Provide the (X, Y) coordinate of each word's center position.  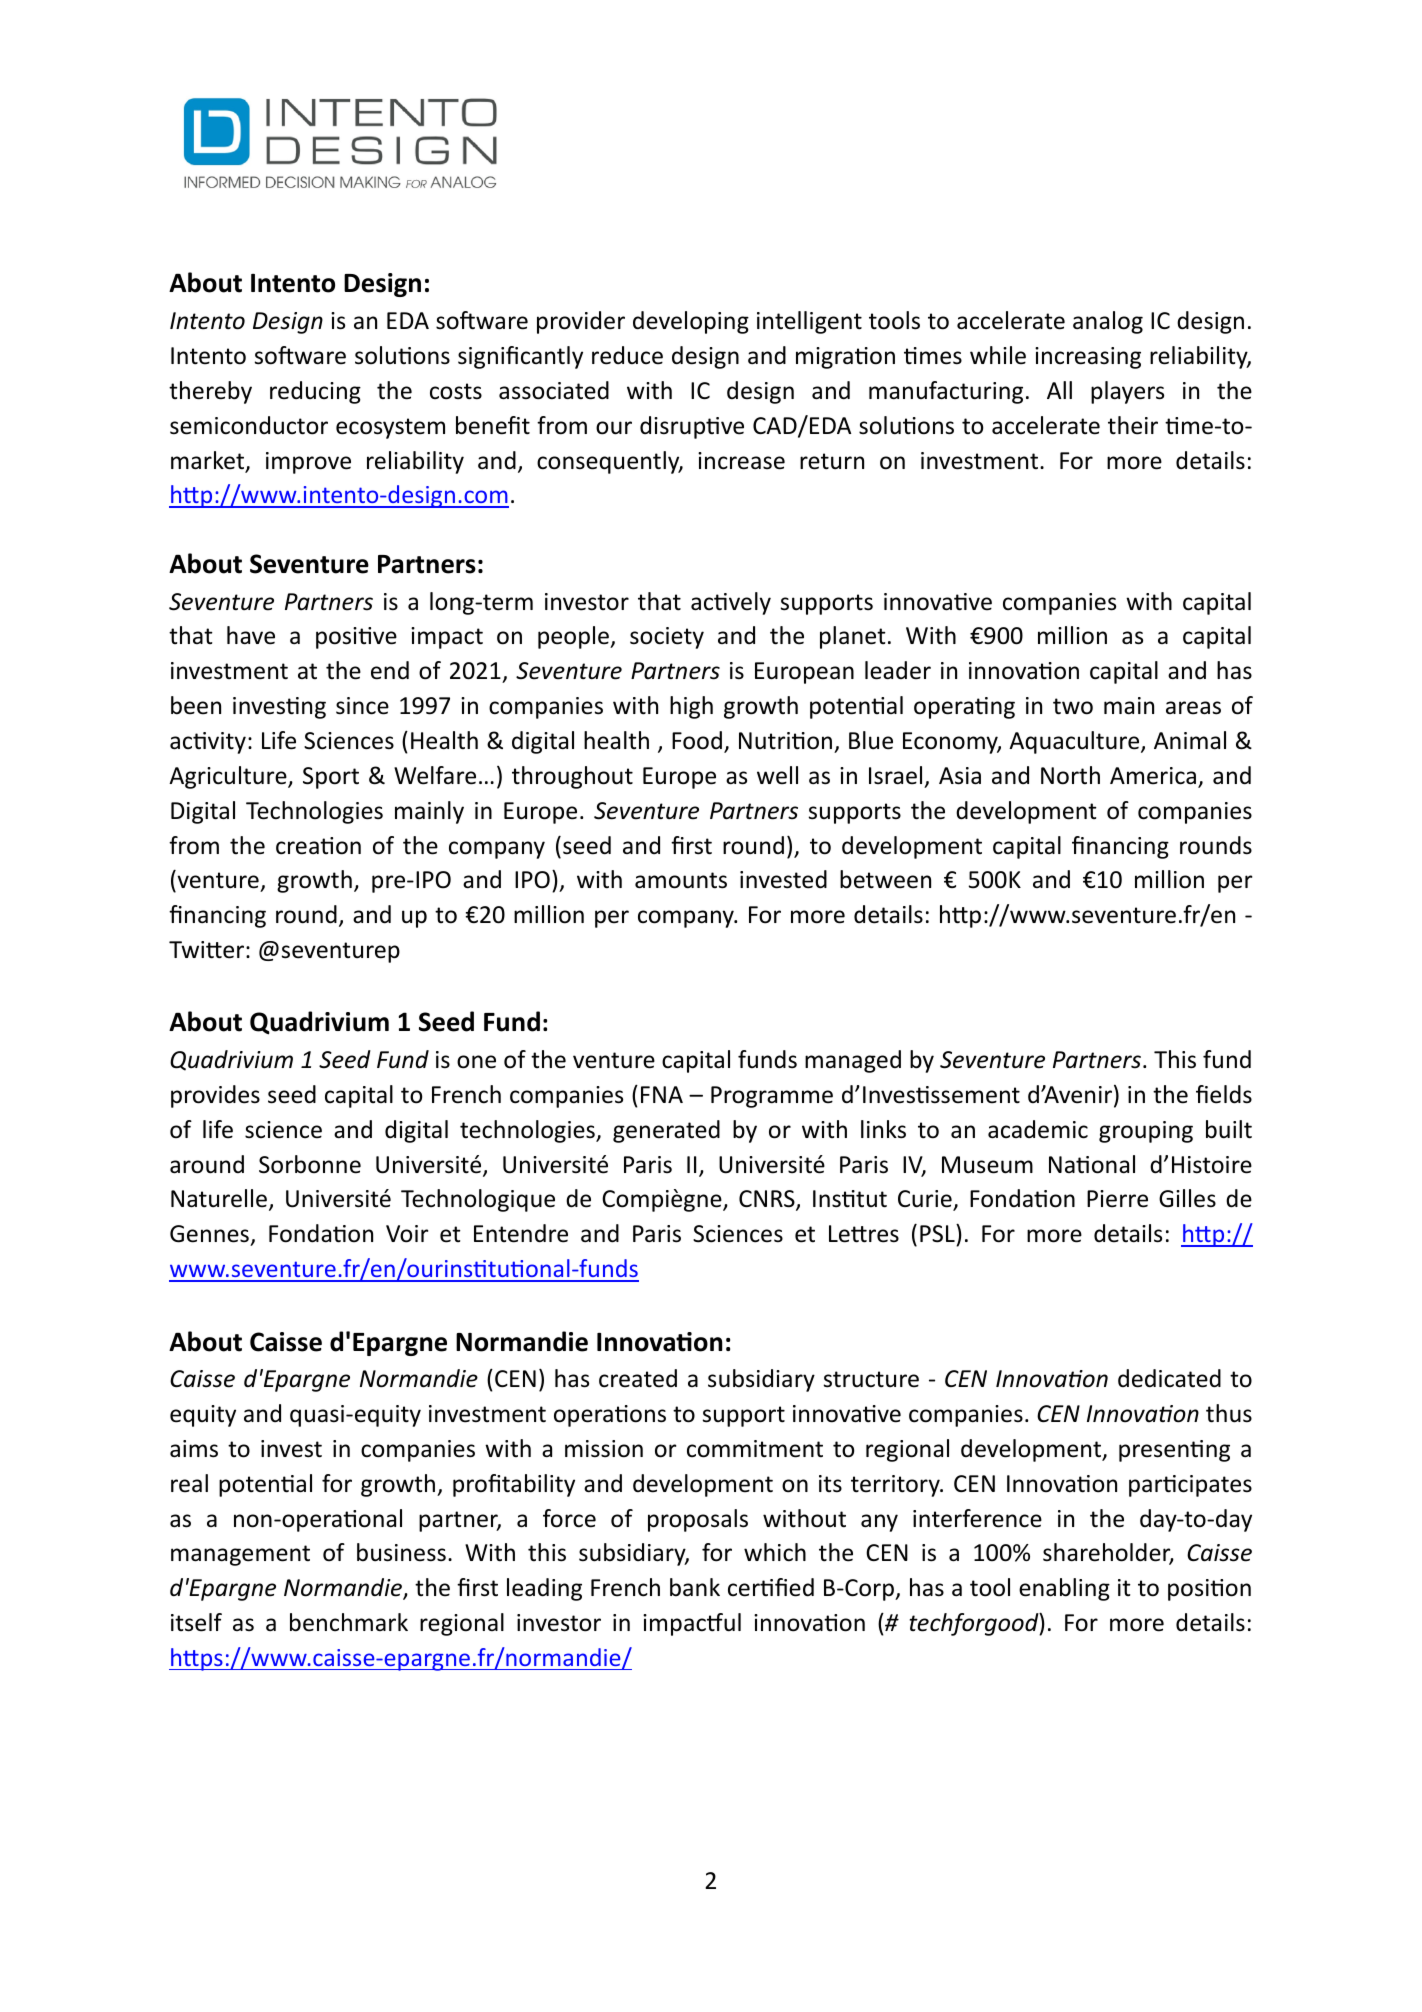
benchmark (349, 1622)
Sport (331, 778)
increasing (1088, 358)
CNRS (768, 1200)
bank (695, 1587)
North (1070, 775)
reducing (315, 392)
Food (697, 740)
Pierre (1117, 1199)
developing (691, 322)
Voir (407, 1234)
